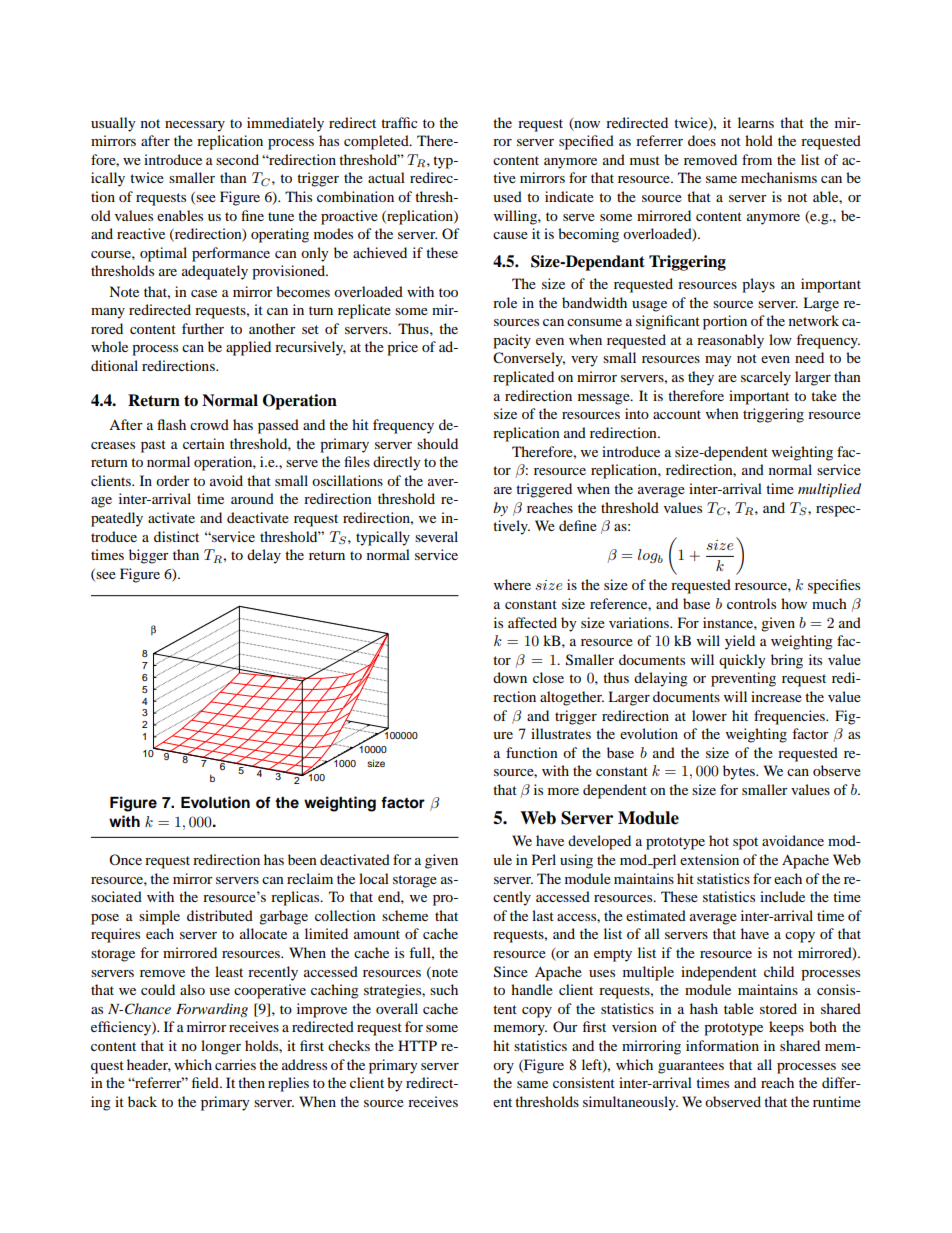 The image size is (952, 1233). Describe the element at coordinates (751, 603) in the screenshot. I see `controls` at that location.
